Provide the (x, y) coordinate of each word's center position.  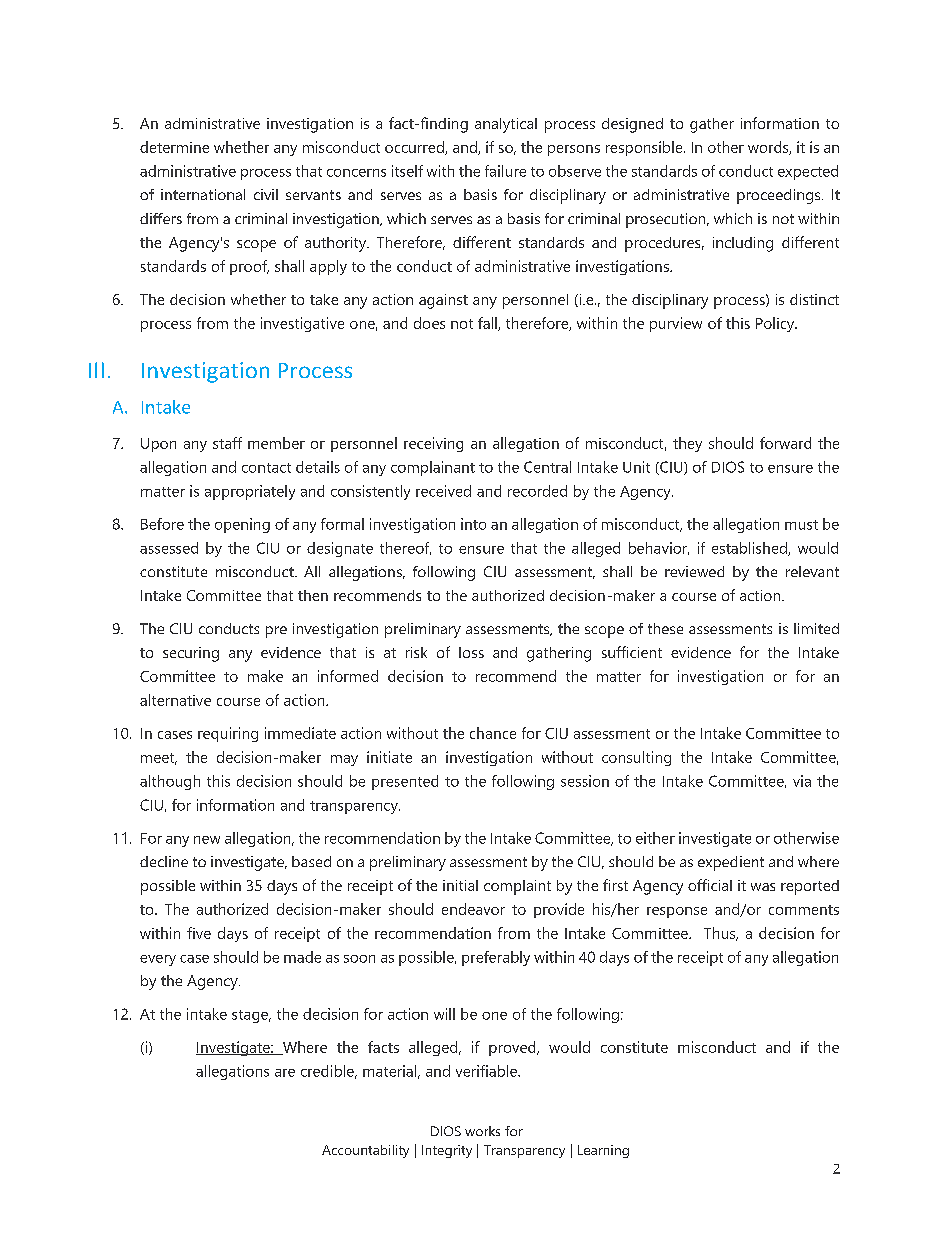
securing (191, 654)
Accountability (365, 1151)
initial (460, 885)
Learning (603, 1151)
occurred (415, 148)
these (665, 628)
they (687, 444)
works (482, 1131)
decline (164, 861)
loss (471, 652)
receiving (433, 444)
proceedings (780, 196)
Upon (158, 445)
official (710, 885)
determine (174, 147)
